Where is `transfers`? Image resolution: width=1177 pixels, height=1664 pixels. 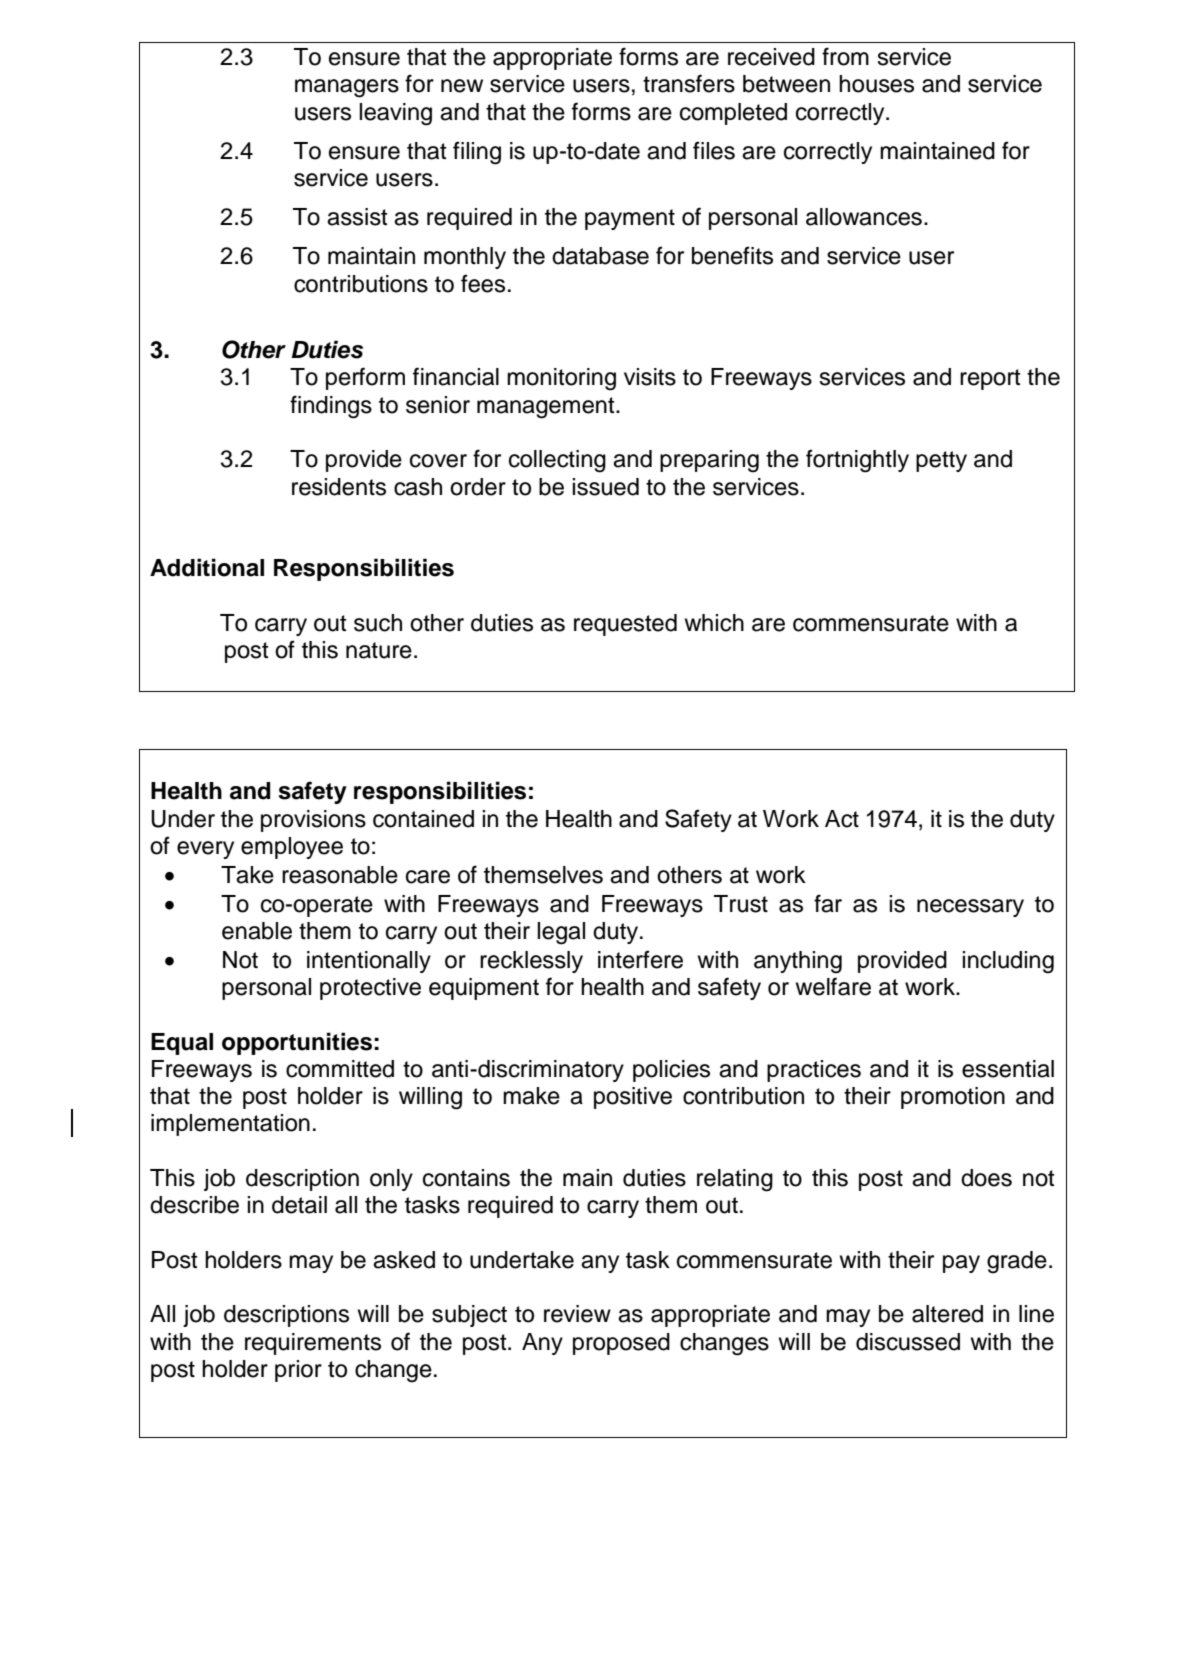 transfers is located at coordinates (689, 83).
